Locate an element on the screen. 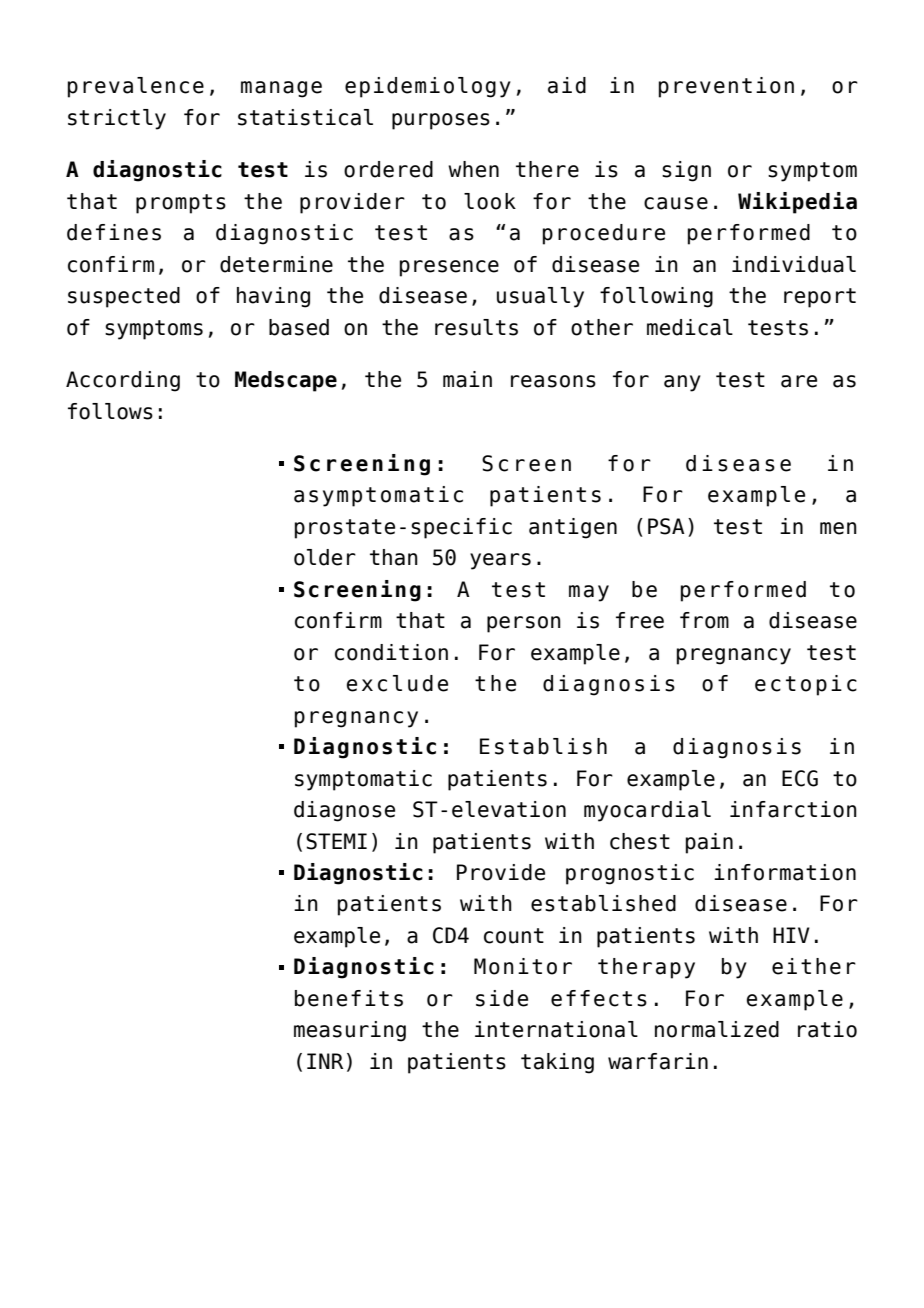 The image size is (924, 1308). follows is located at coordinates (110, 411).
